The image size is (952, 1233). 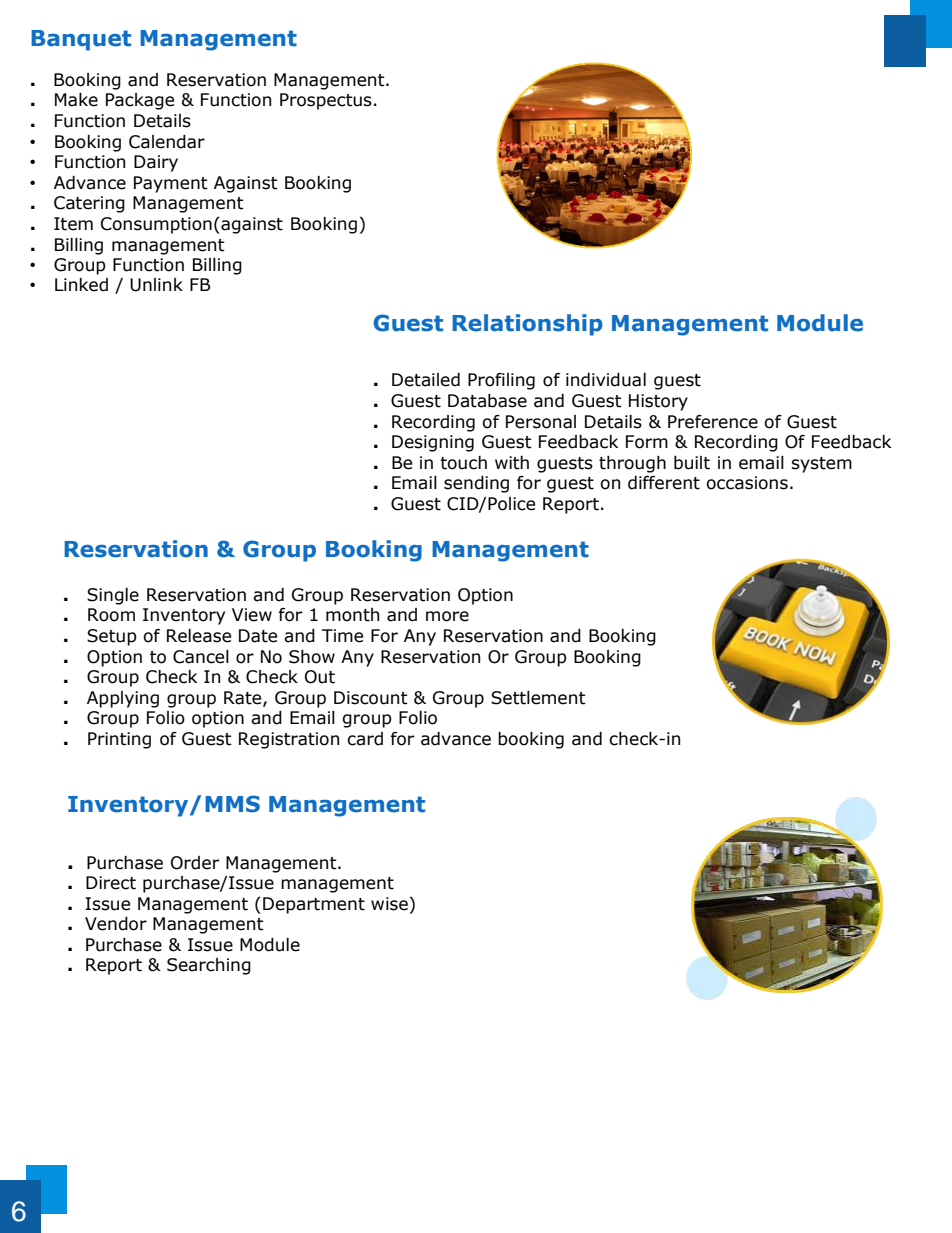 What do you see at coordinates (156, 285) in the screenshot?
I see `Unlink` at bounding box center [156, 285].
